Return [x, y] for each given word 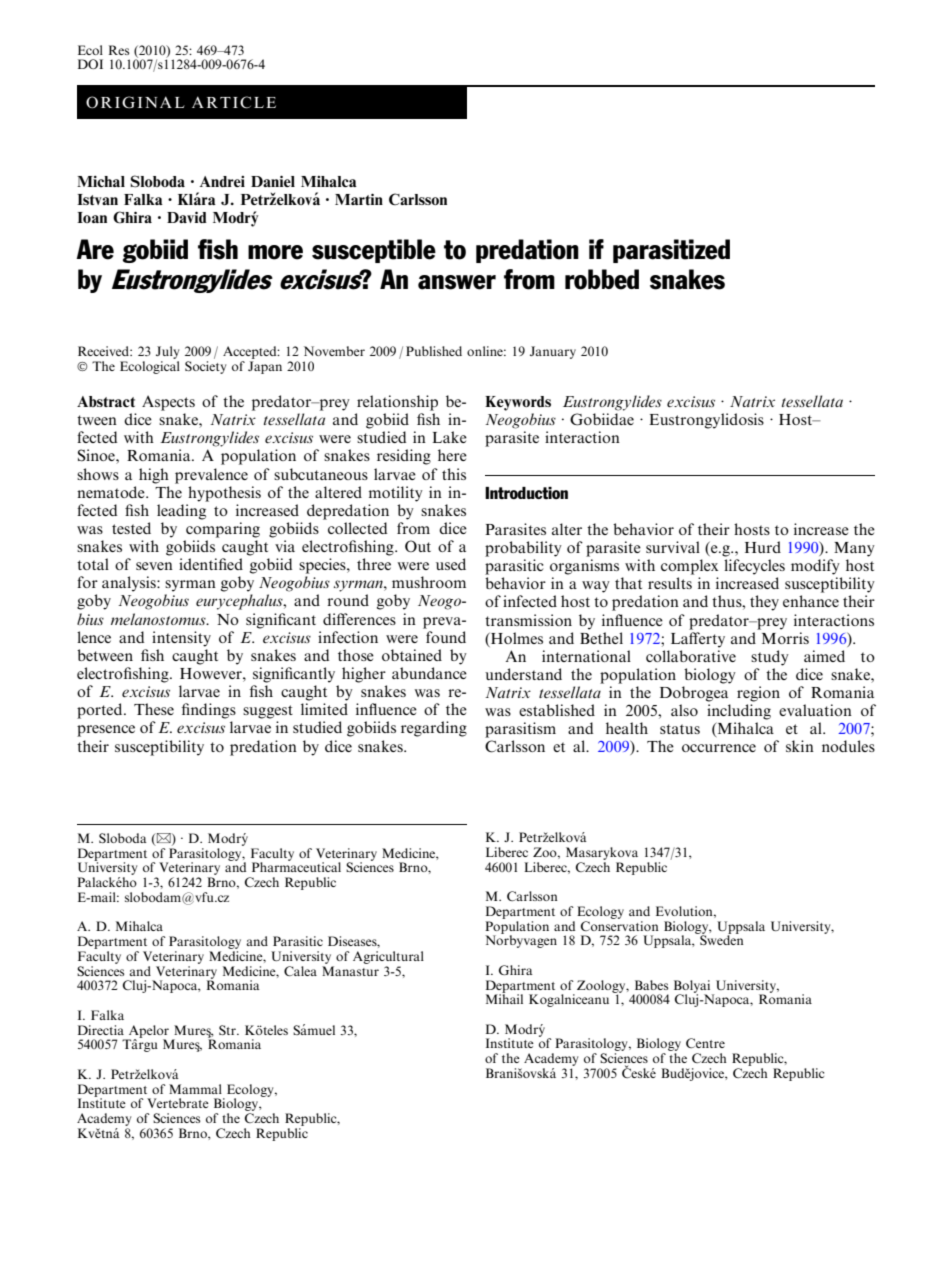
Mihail [504, 998]
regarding [434, 729]
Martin [359, 199]
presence [106, 731]
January [553, 352]
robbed [602, 279]
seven [154, 566]
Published [434, 351]
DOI [90, 64]
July [167, 352]
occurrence [719, 748]
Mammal [195, 1089]
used [451, 564]
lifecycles [754, 567]
